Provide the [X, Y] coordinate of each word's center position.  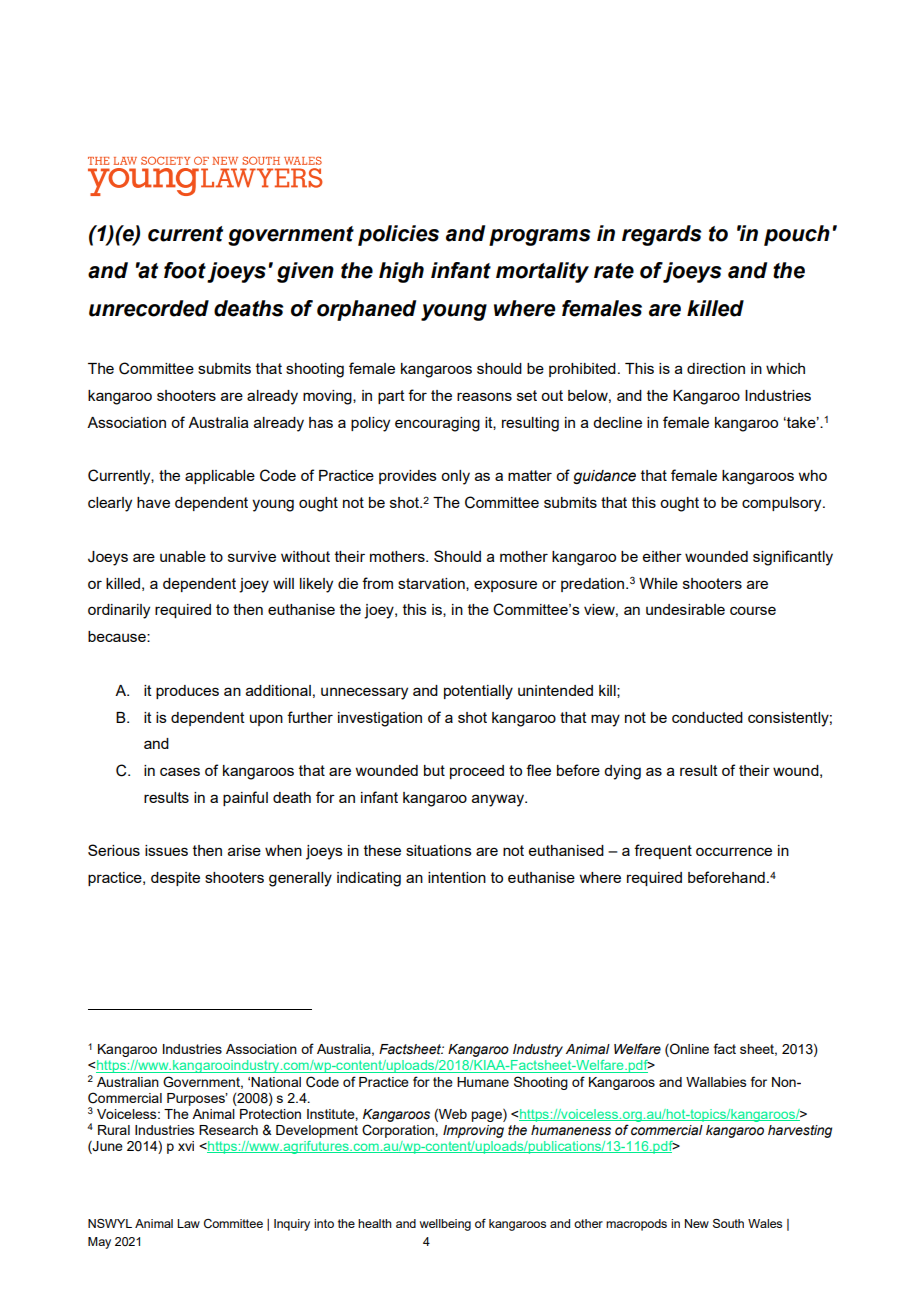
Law [188, 1223]
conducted [707, 717]
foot [185, 270]
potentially [478, 692]
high [401, 272]
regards [662, 235]
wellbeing [445, 1225]
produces [187, 692]
